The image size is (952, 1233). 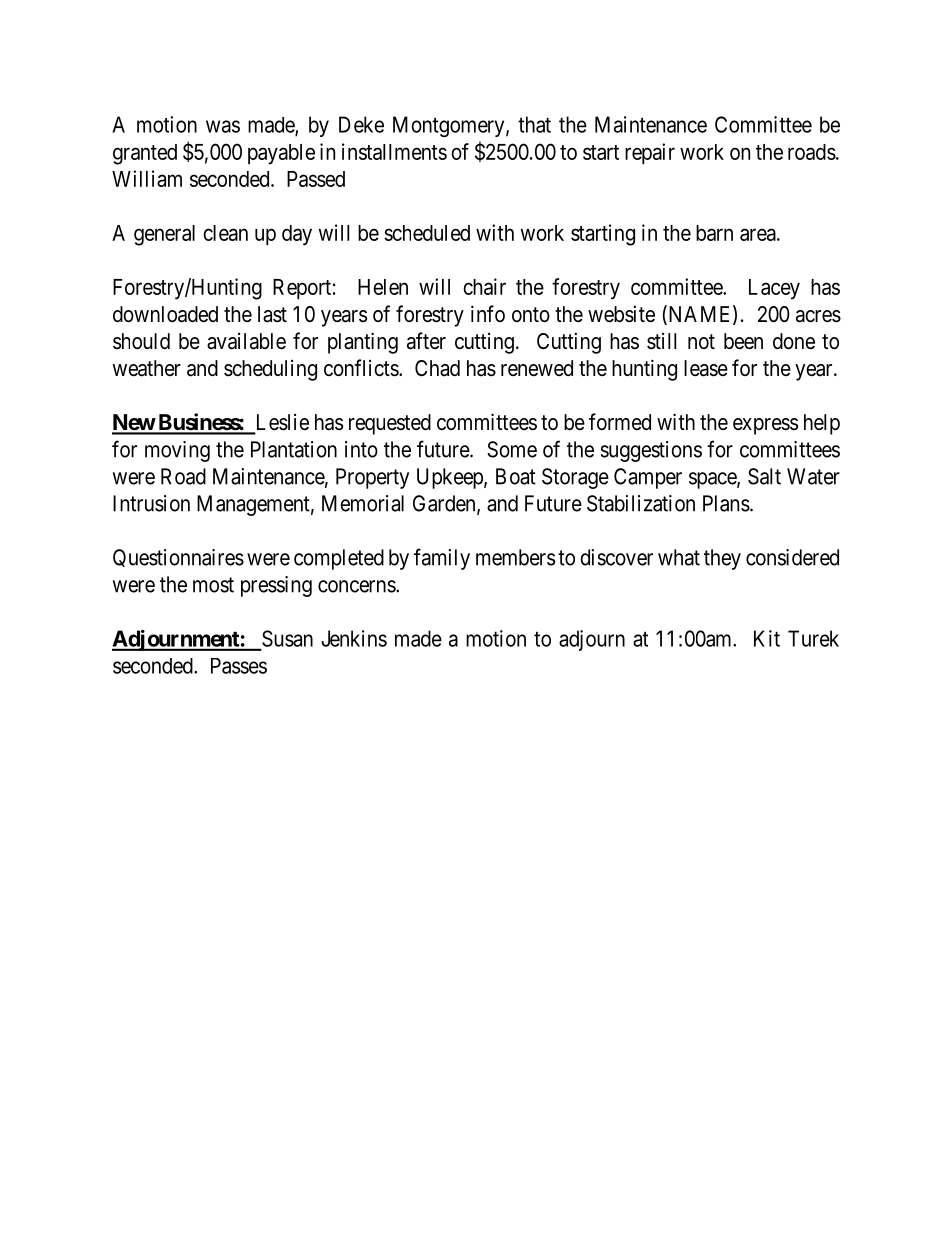 I want to click on clean, so click(x=225, y=233).
